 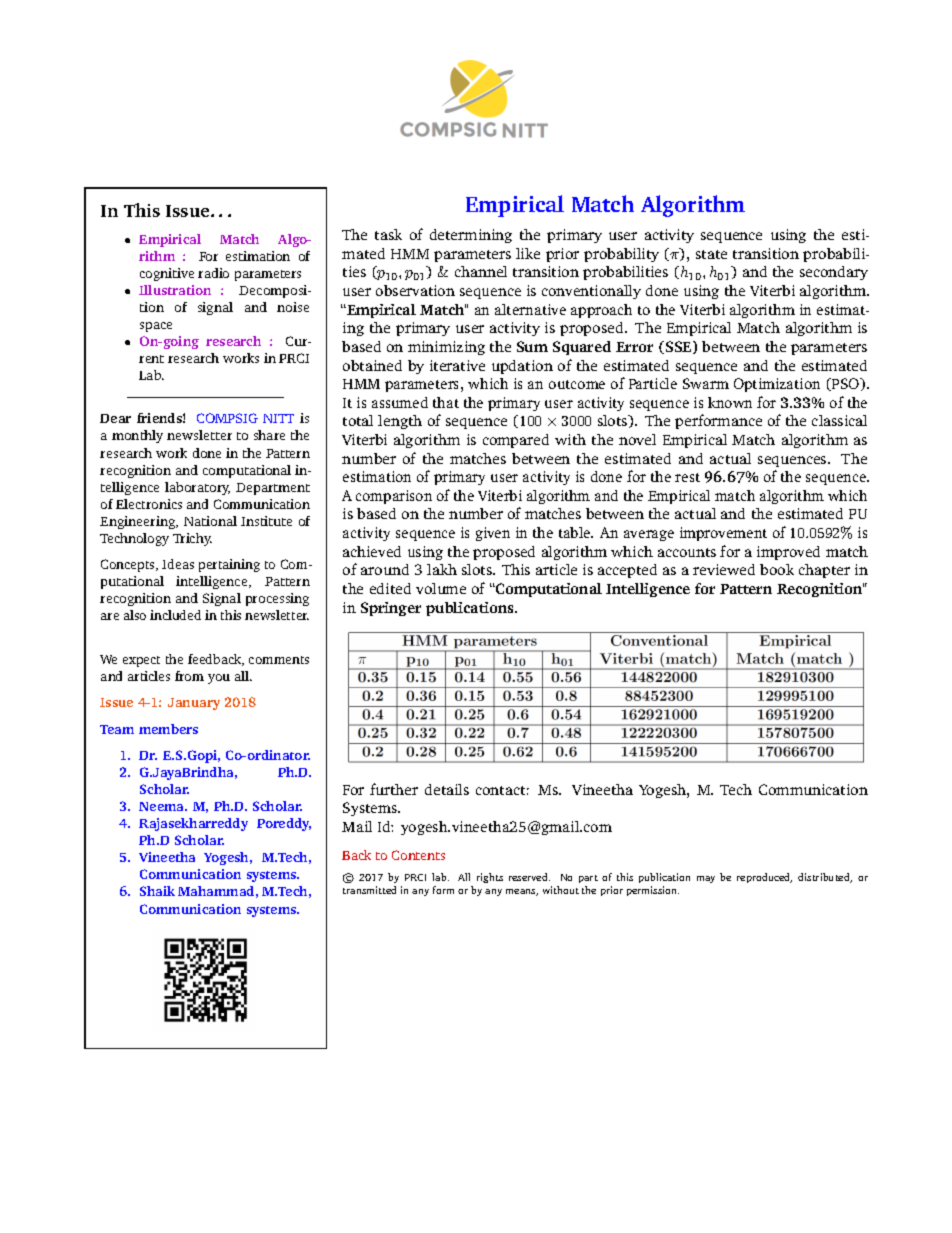 I want to click on state, so click(x=711, y=254).
